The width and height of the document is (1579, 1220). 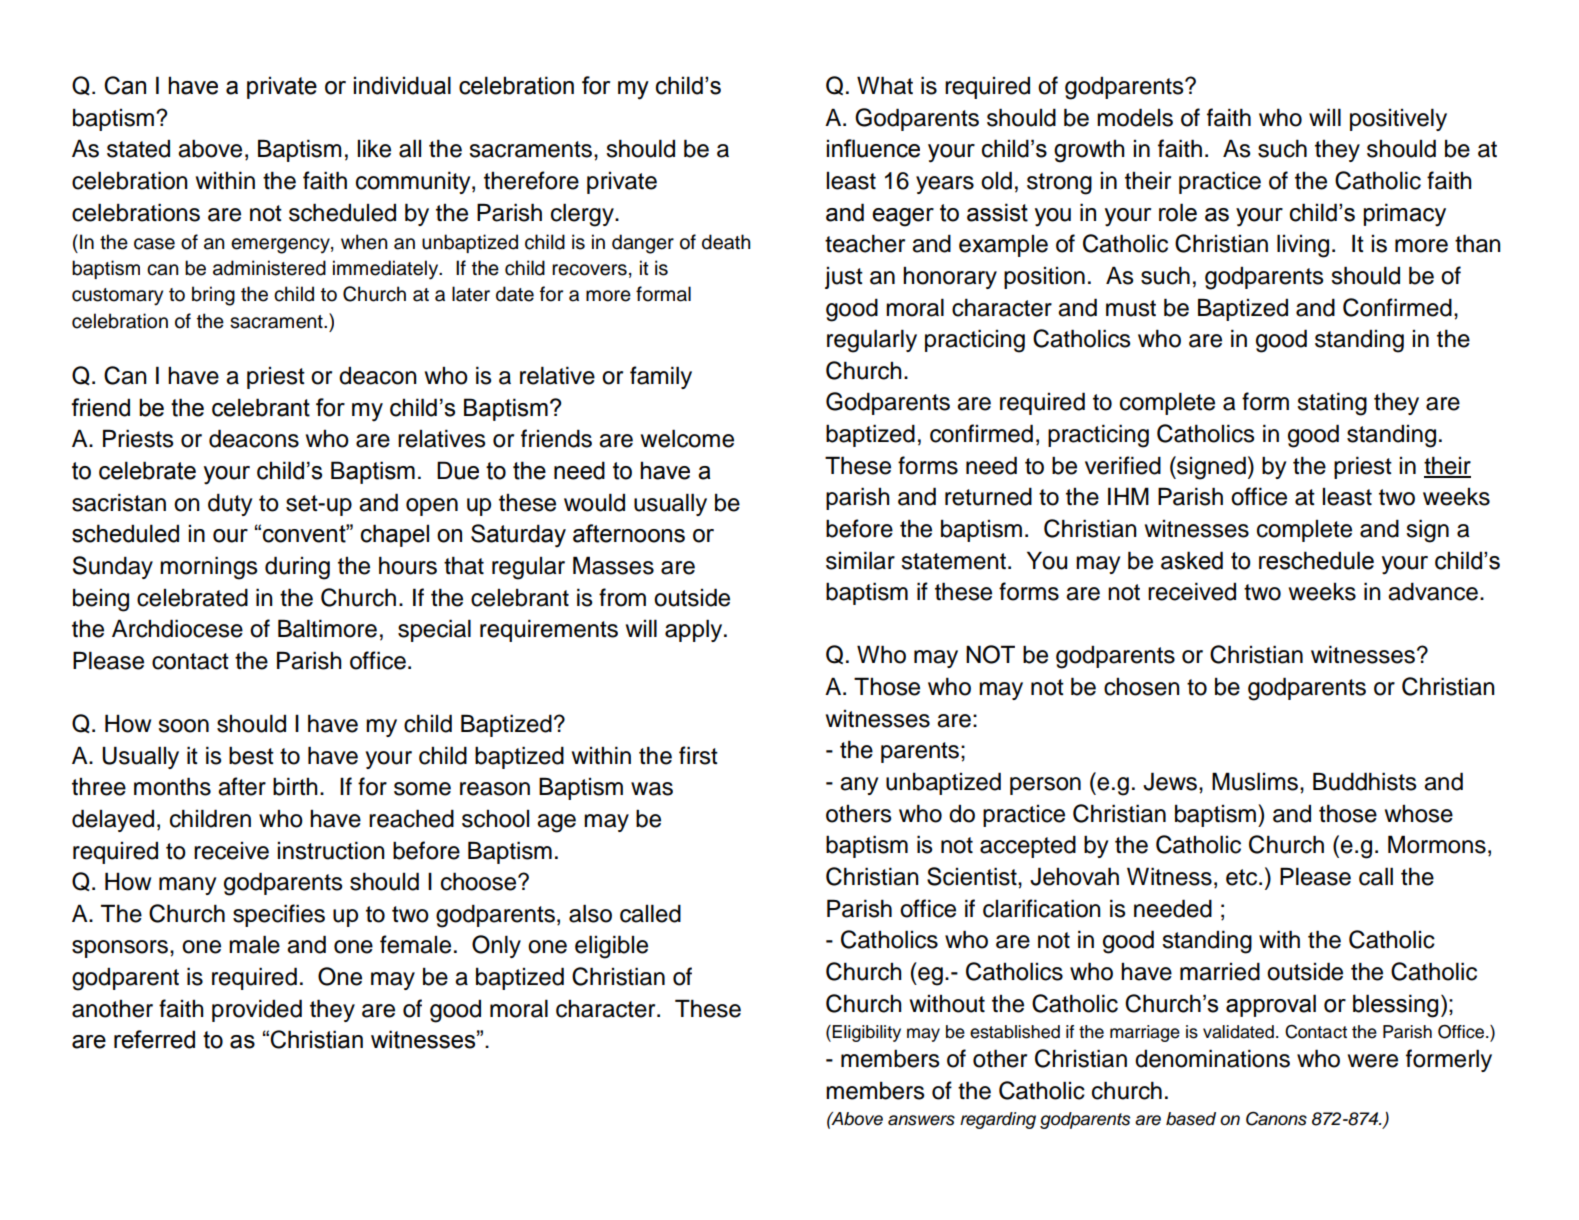 I want to click on positively, so click(x=1398, y=119).
